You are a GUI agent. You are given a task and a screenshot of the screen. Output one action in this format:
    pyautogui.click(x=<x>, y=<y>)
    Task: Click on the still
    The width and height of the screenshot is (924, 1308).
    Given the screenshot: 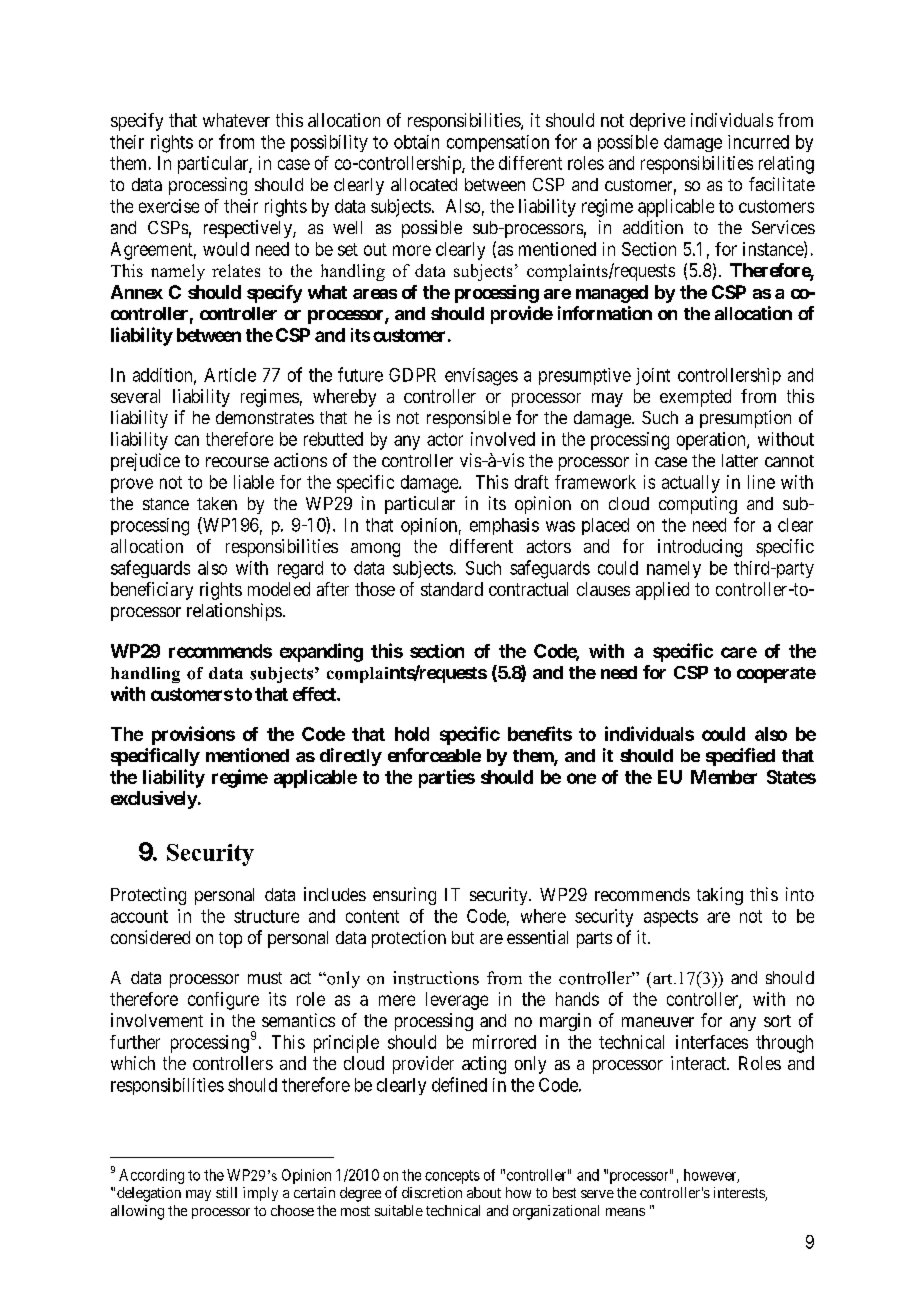 What is the action you would take?
    pyautogui.click(x=226, y=1192)
